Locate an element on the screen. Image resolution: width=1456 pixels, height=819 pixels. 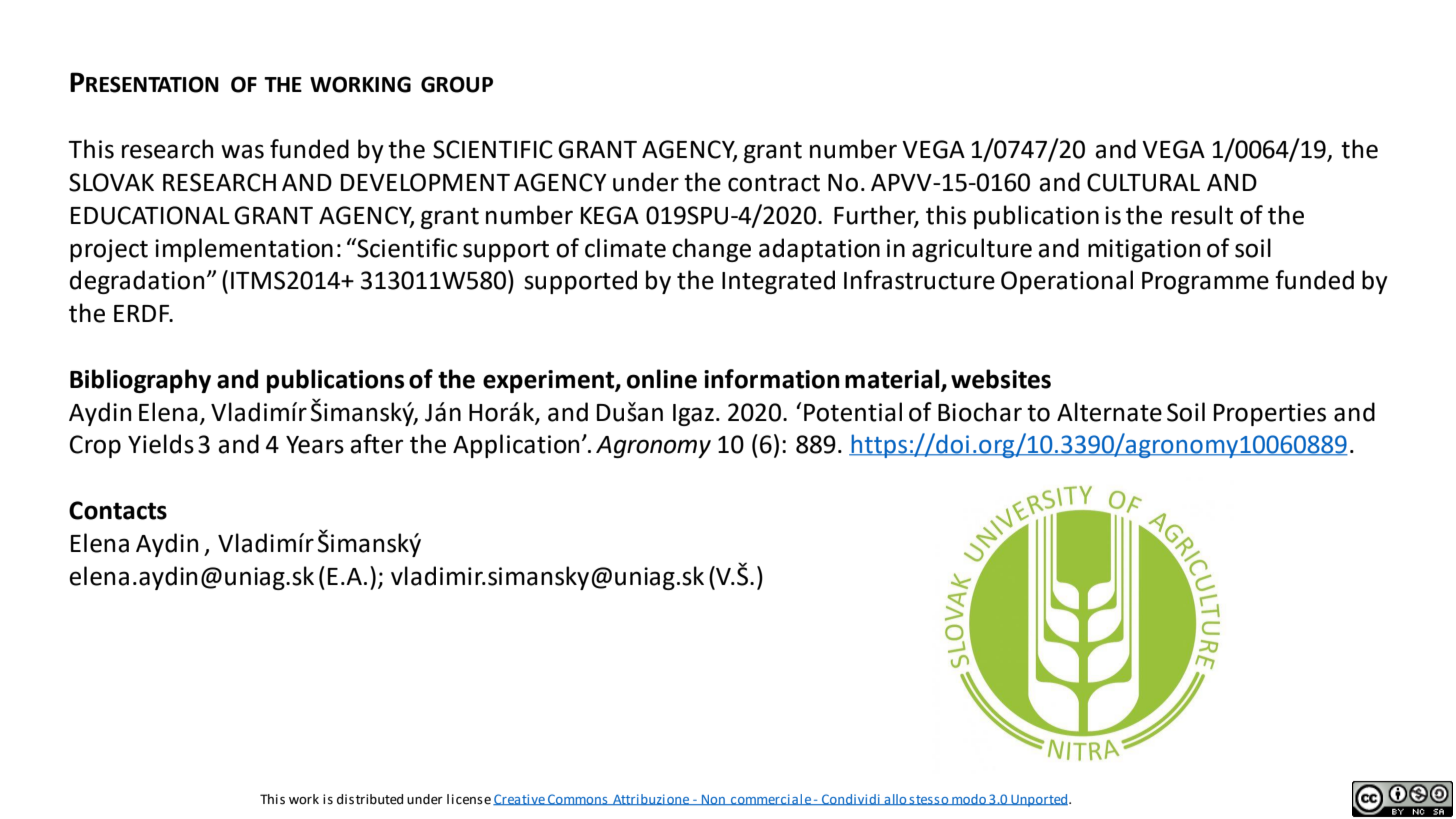
GROUP is located at coordinates (457, 84).
